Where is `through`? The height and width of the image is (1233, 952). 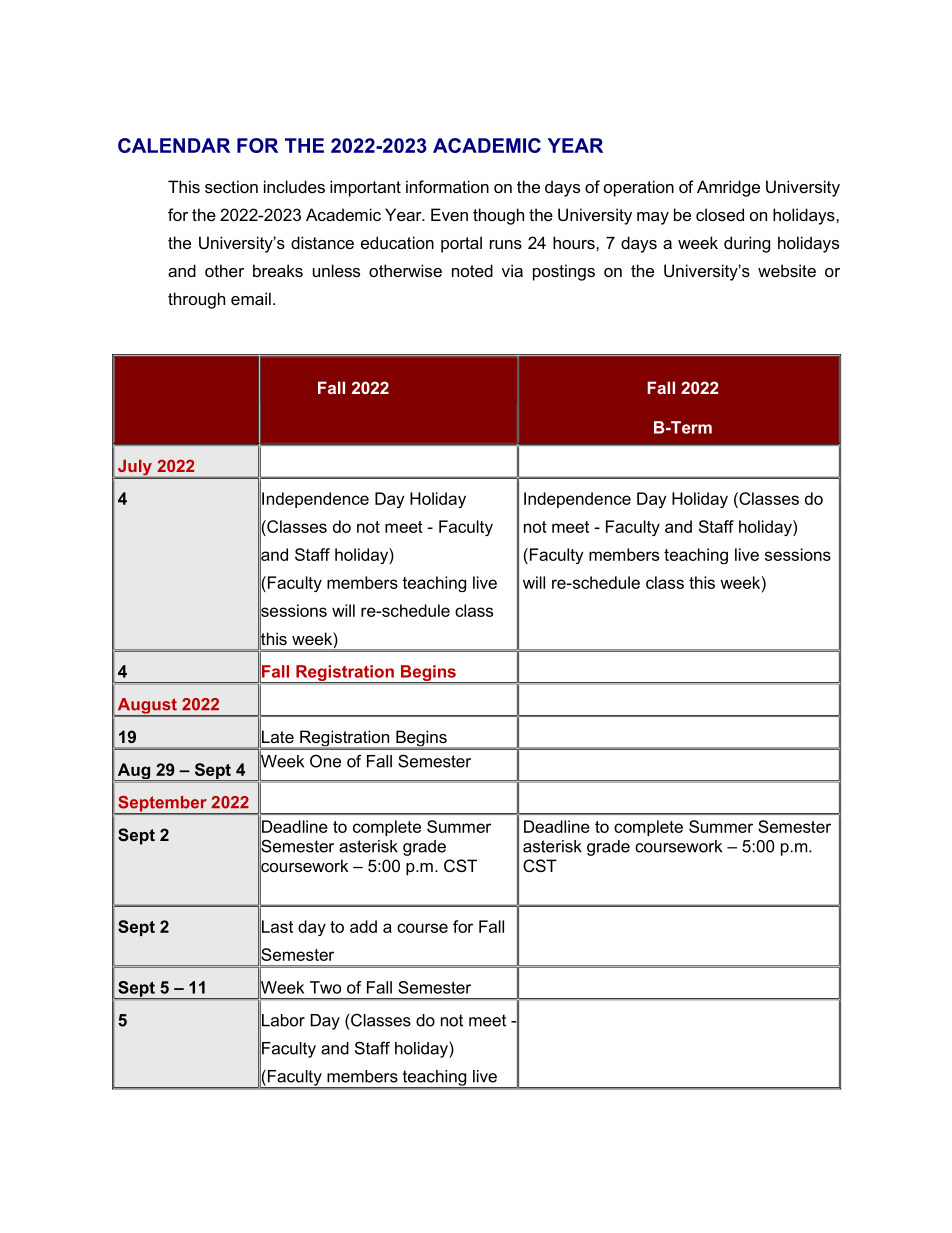 through is located at coordinates (196, 300).
